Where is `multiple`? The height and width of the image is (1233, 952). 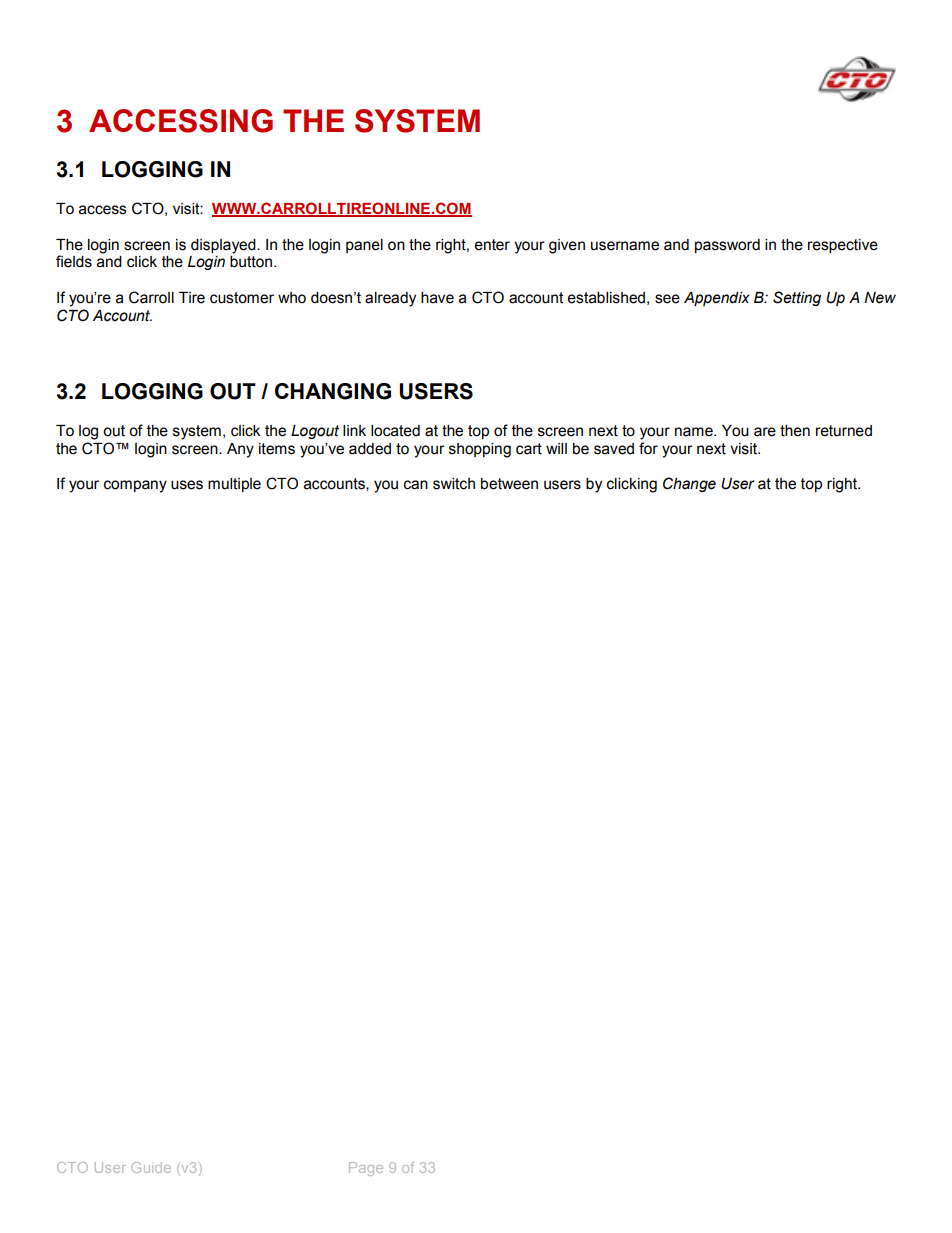
multiple is located at coordinates (234, 485).
